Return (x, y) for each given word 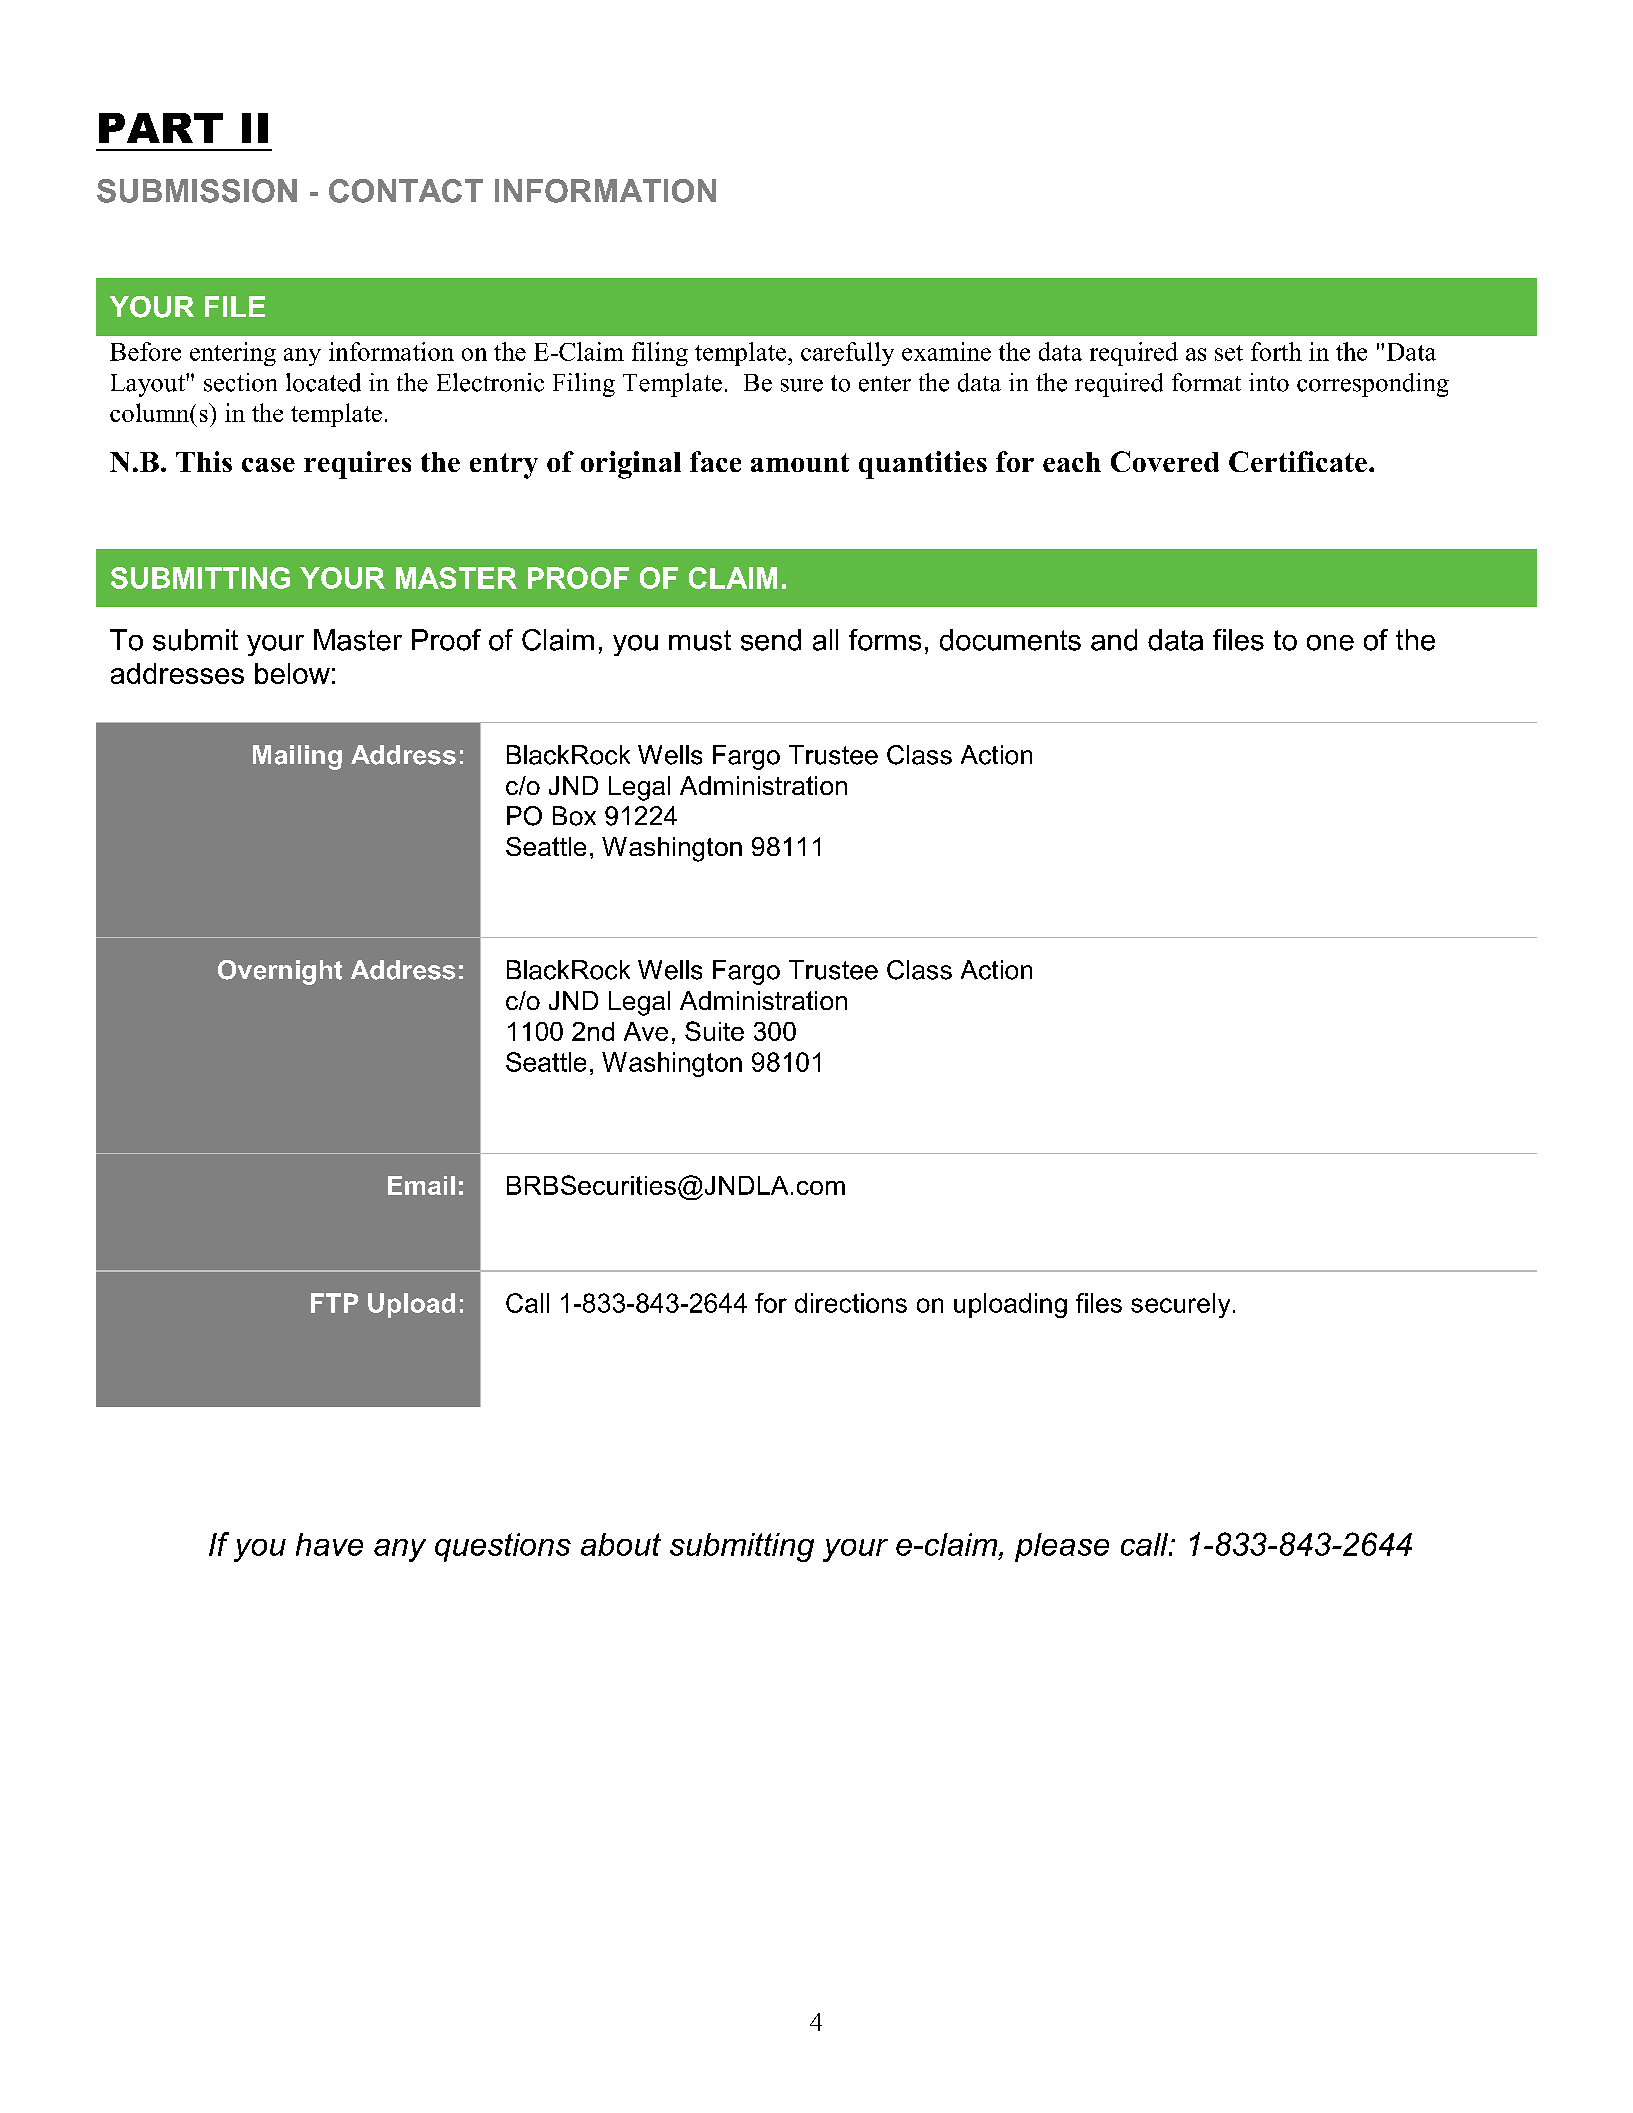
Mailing (297, 757)
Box (574, 816)
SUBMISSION (197, 191)
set (1229, 353)
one (1330, 643)
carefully (847, 354)
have (329, 1544)
